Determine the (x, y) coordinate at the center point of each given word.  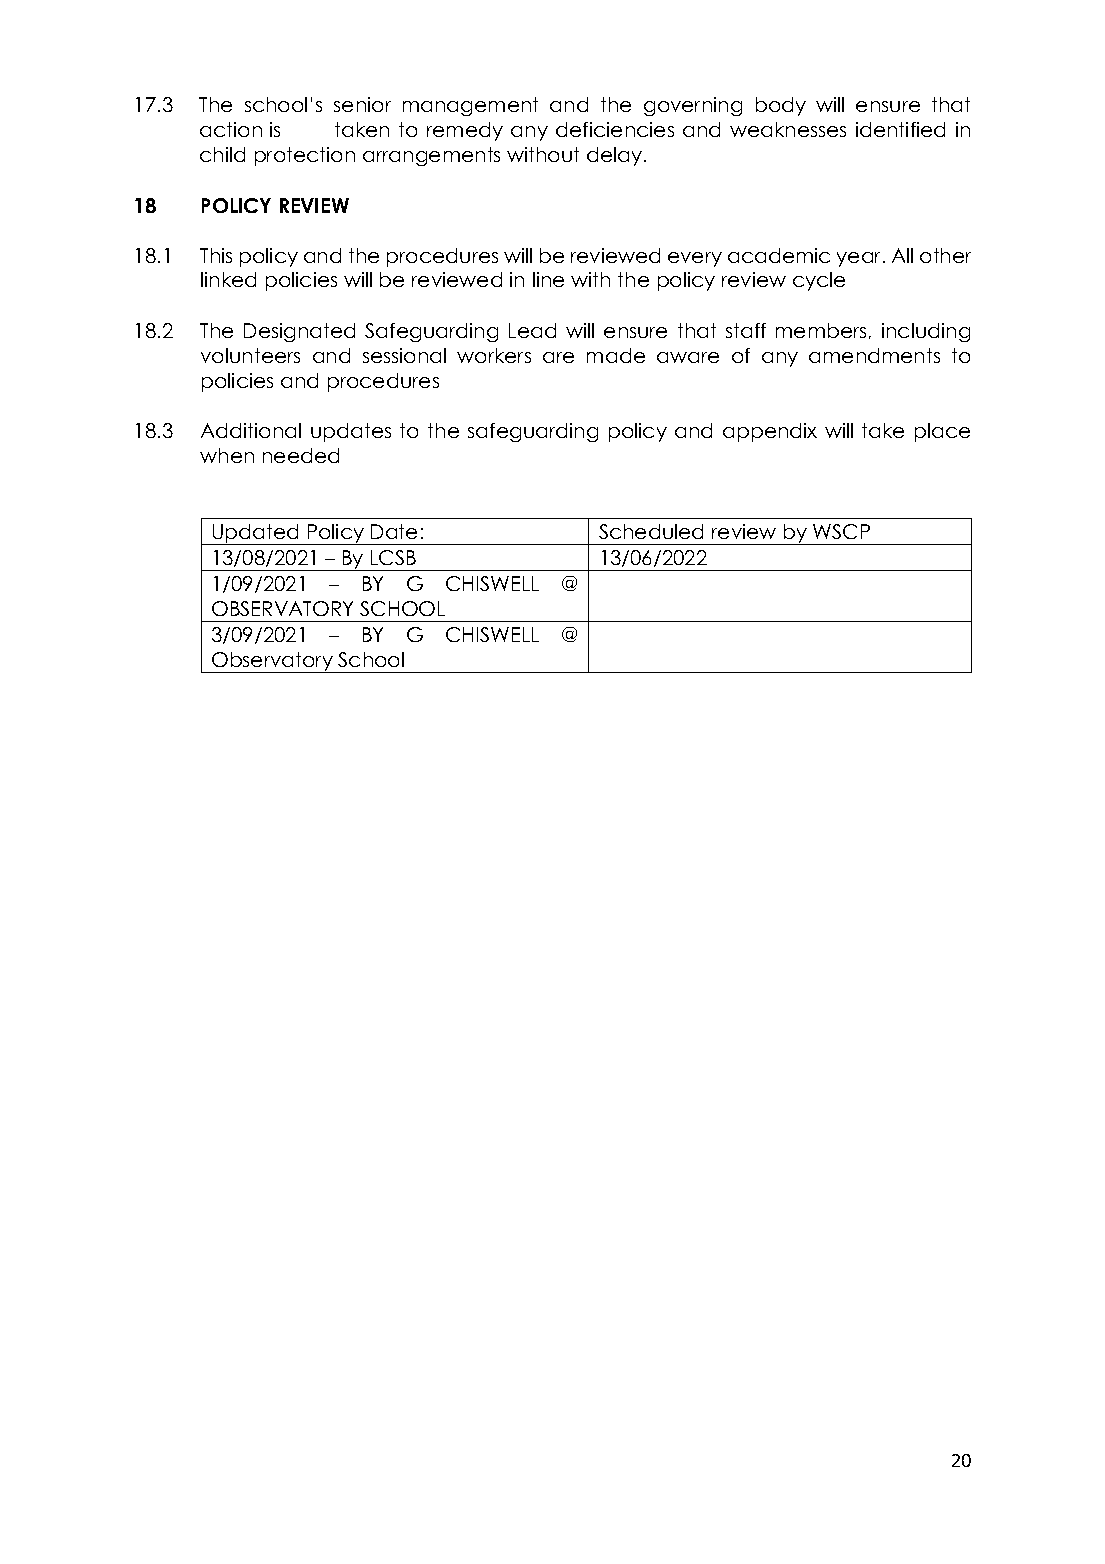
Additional (251, 430)
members (821, 330)
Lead (532, 330)
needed (301, 455)
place (942, 432)
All (902, 255)
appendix (770, 432)
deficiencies (615, 129)
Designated (299, 332)
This (216, 255)
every (695, 259)
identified (900, 129)
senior (362, 104)
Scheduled (651, 531)
